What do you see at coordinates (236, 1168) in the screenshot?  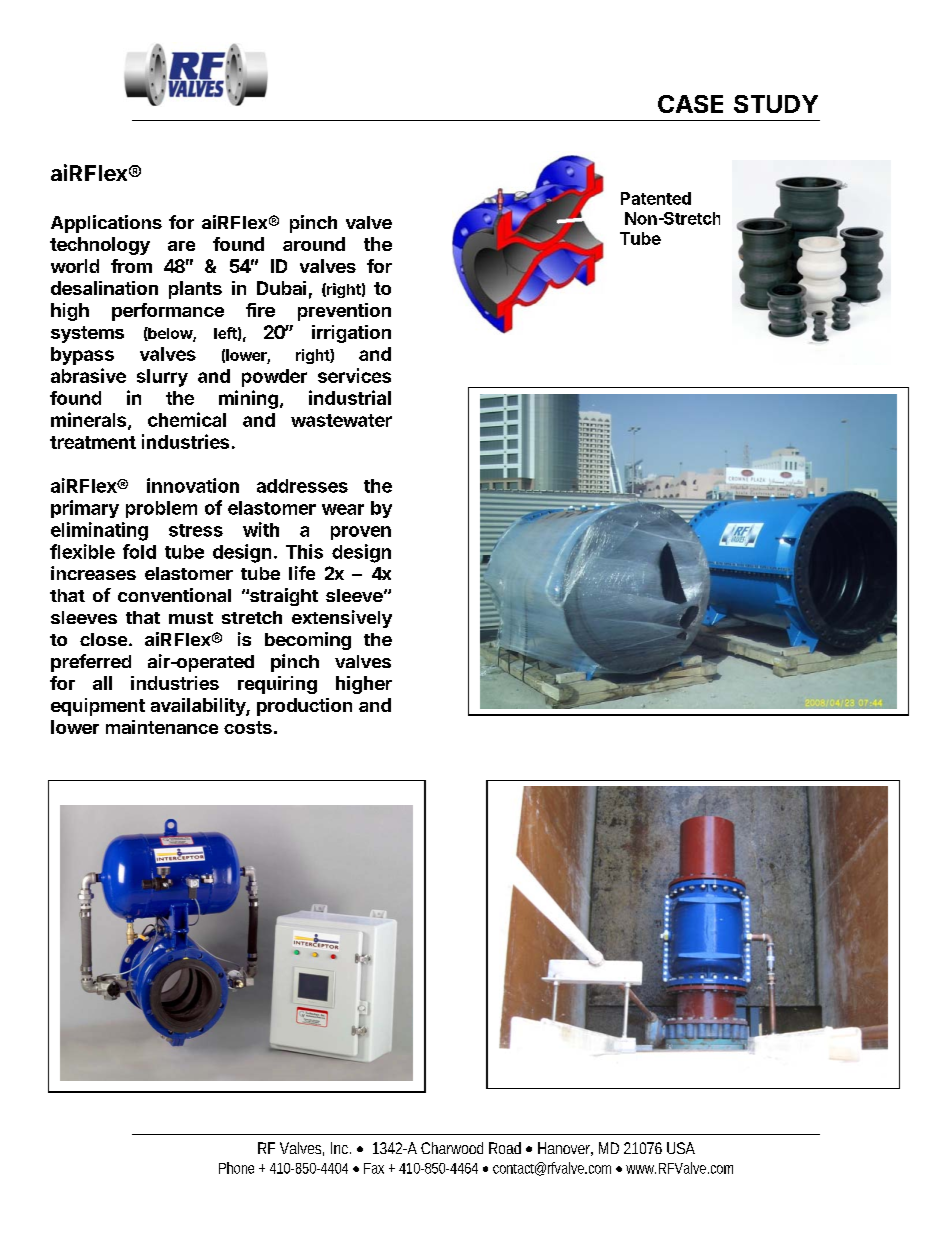 I see `Phone` at bounding box center [236, 1168].
